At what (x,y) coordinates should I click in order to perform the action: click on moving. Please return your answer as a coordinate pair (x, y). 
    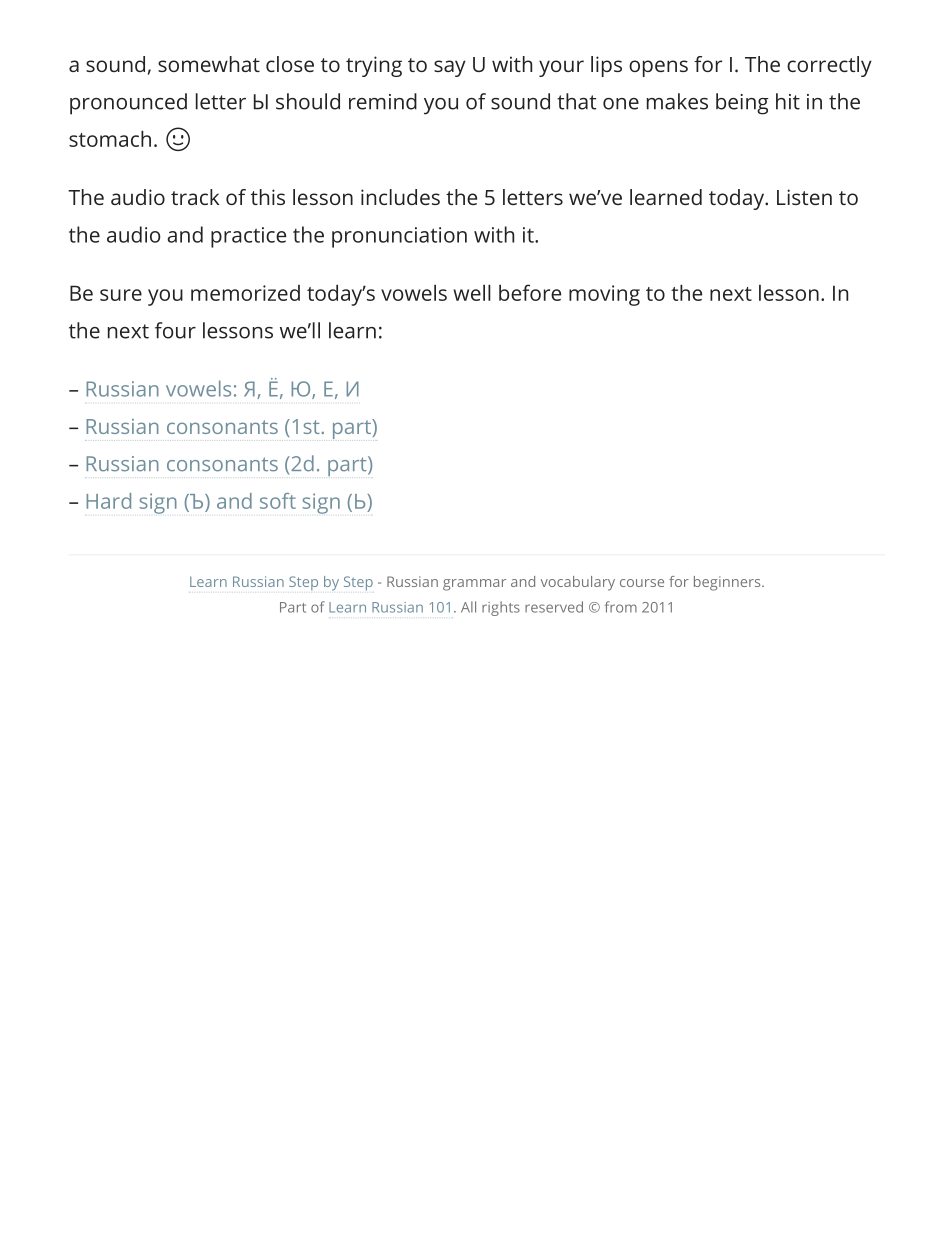
    Looking at the image, I should click on (604, 295).
